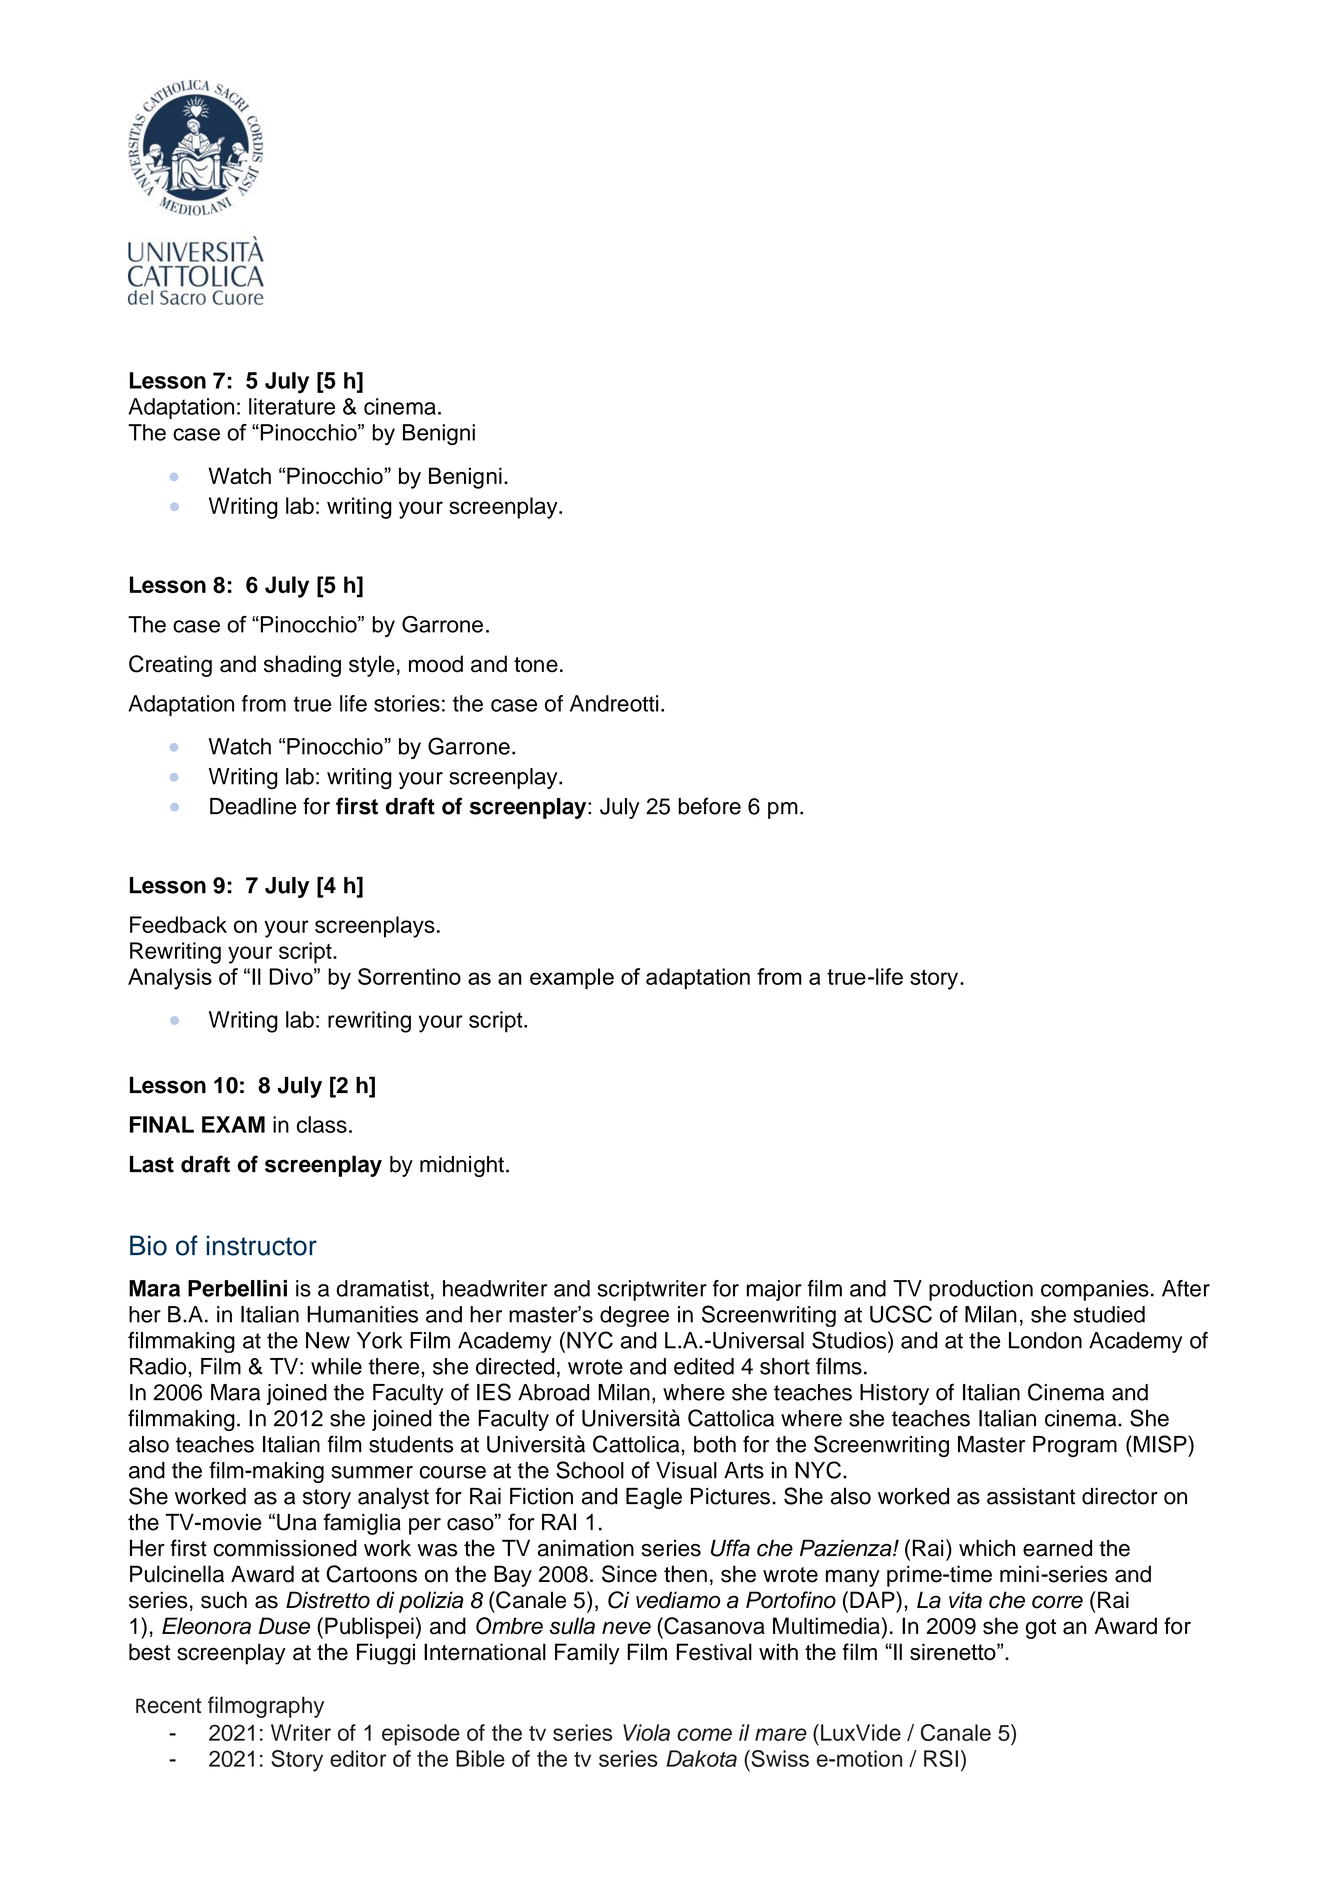 Image resolution: width=1344 pixels, height=1901 pixels. What do you see at coordinates (536, 665) in the image?
I see `tone` at bounding box center [536, 665].
